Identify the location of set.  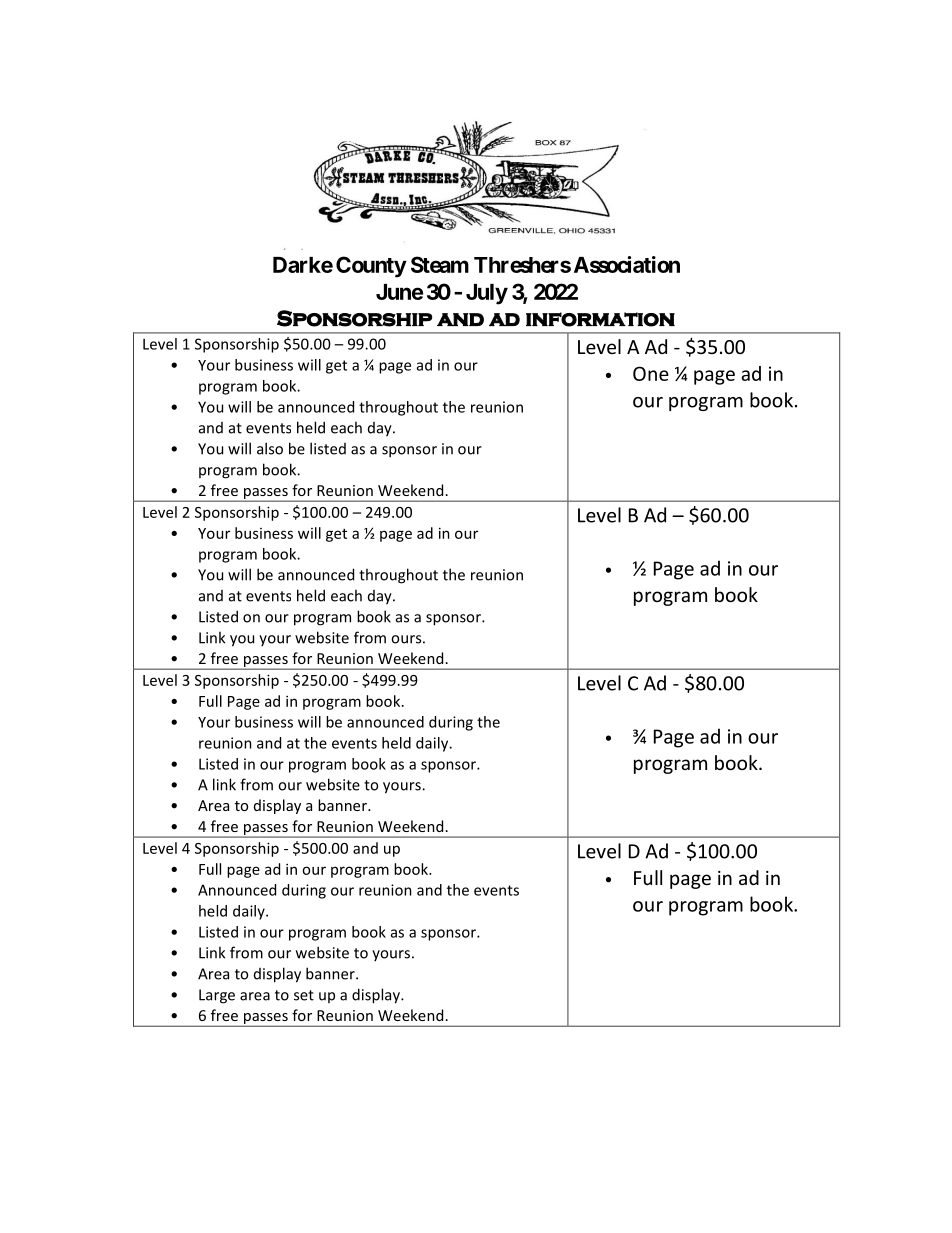
(304, 995).
